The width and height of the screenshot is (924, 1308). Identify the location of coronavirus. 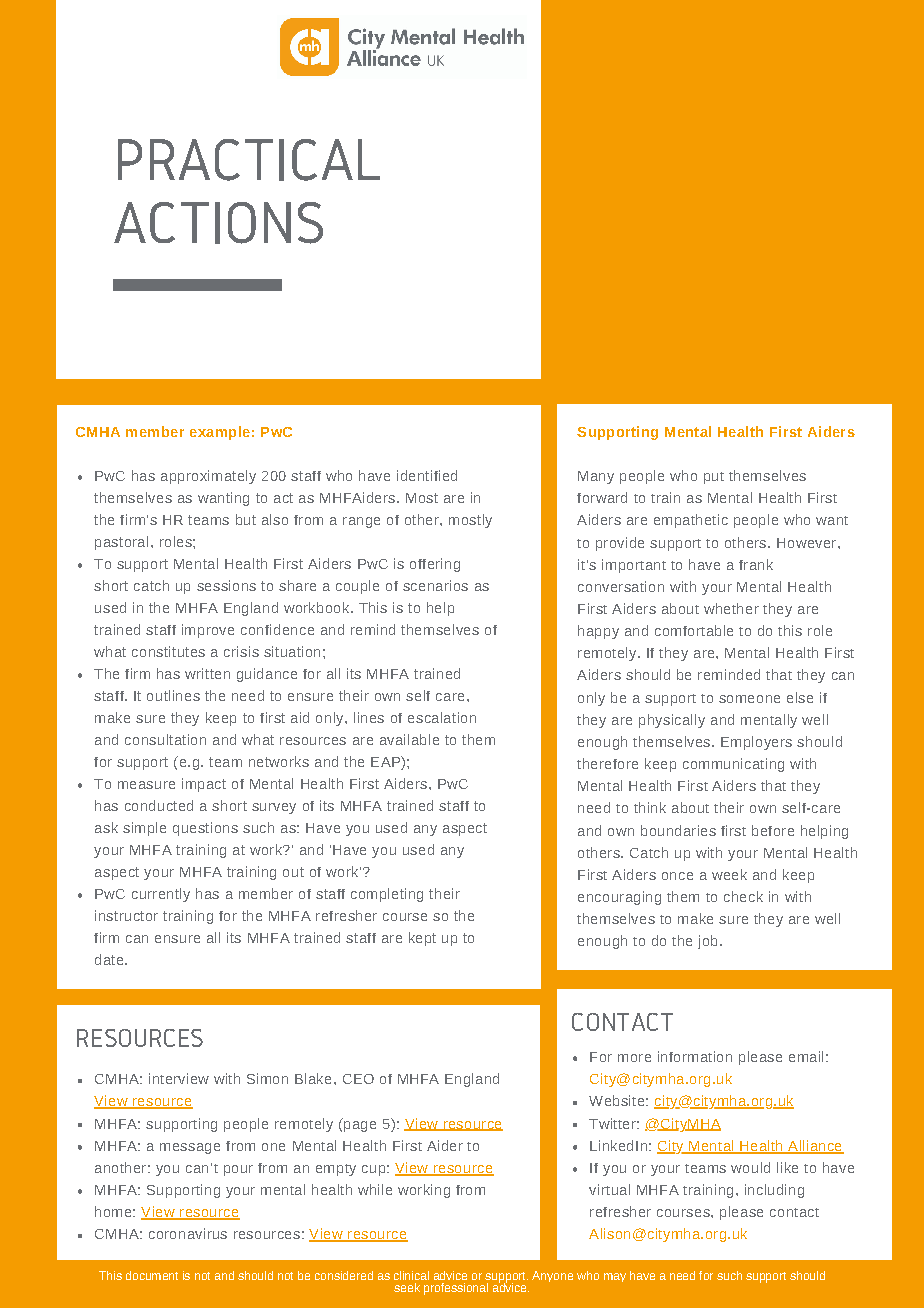
(188, 1233).
